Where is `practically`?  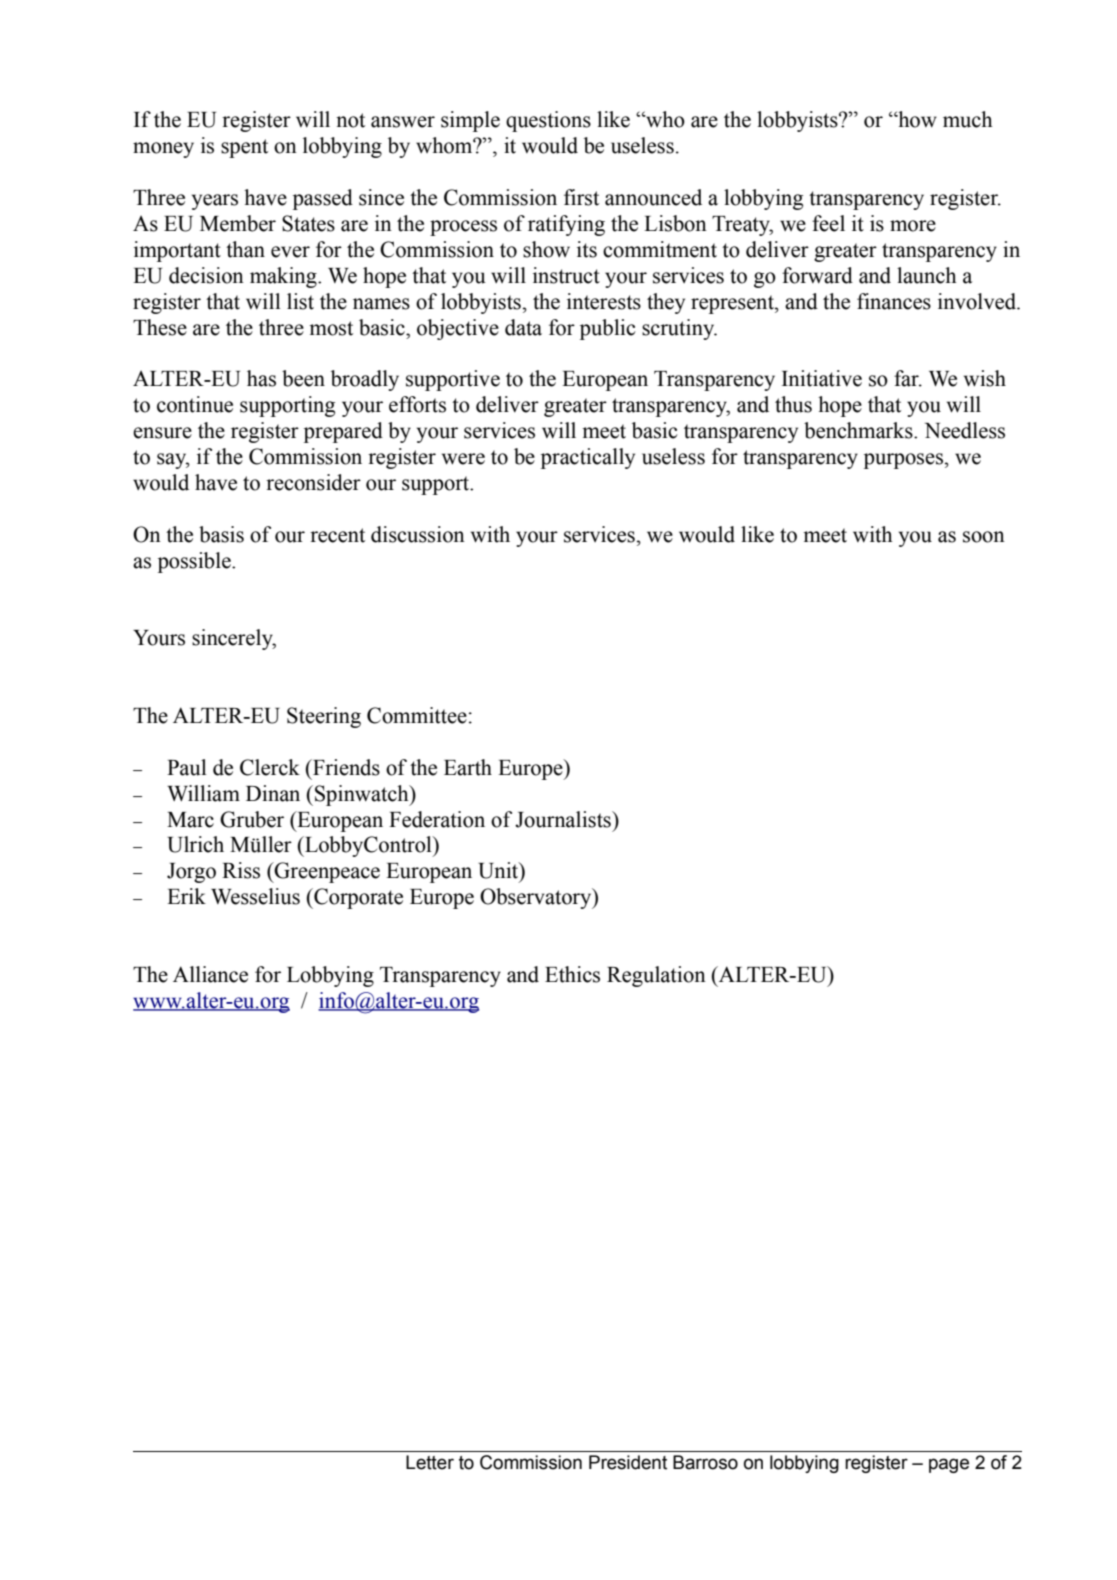 practically is located at coordinates (588, 458).
